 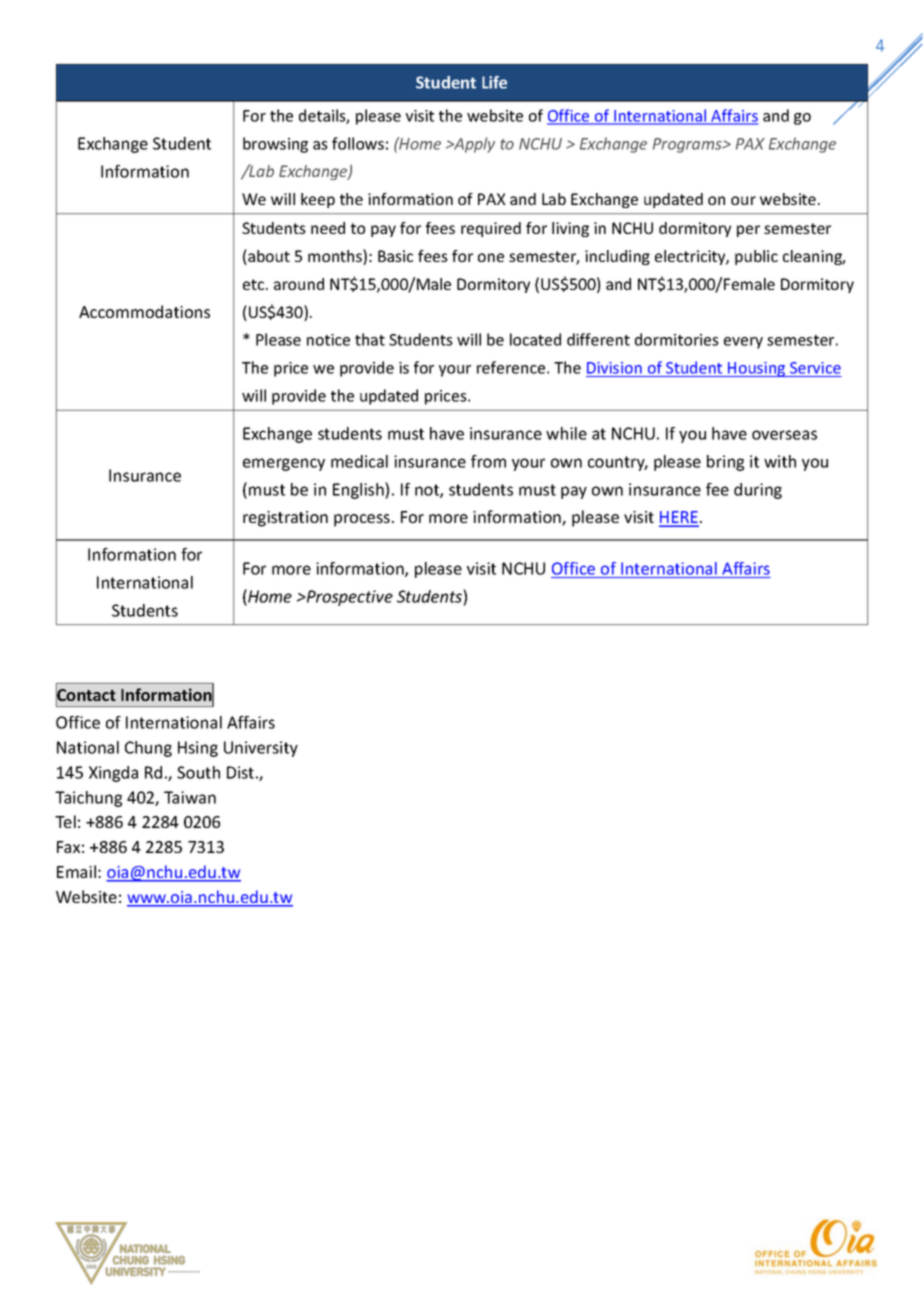 What do you see at coordinates (86, 695) in the screenshot?
I see `Contact` at bounding box center [86, 695].
